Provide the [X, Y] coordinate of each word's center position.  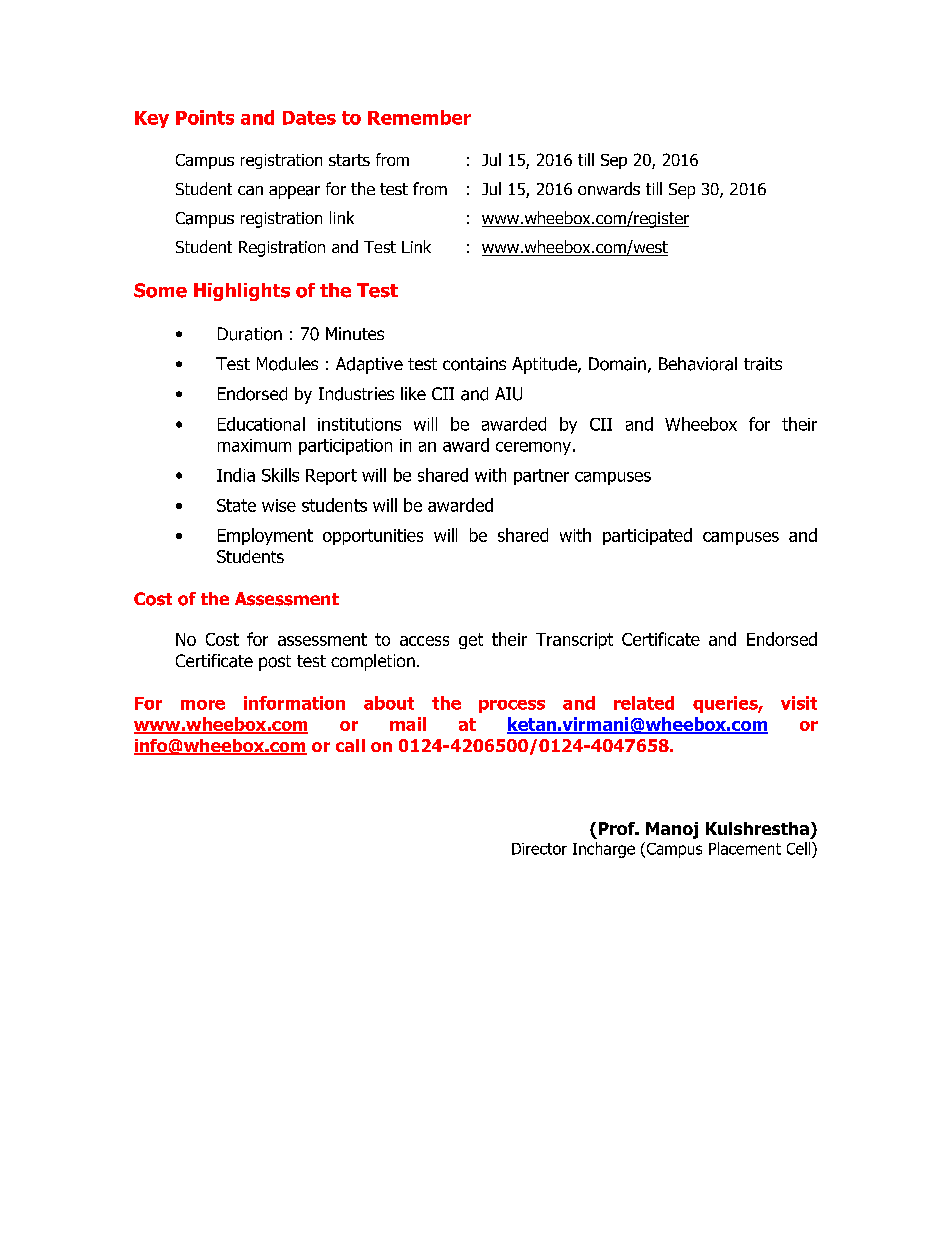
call [350, 745]
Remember [419, 117]
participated [647, 536]
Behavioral [698, 364]
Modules [287, 364]
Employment [265, 536]
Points [205, 117]
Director [539, 849]
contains [474, 364]
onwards [609, 188]
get [471, 641]
